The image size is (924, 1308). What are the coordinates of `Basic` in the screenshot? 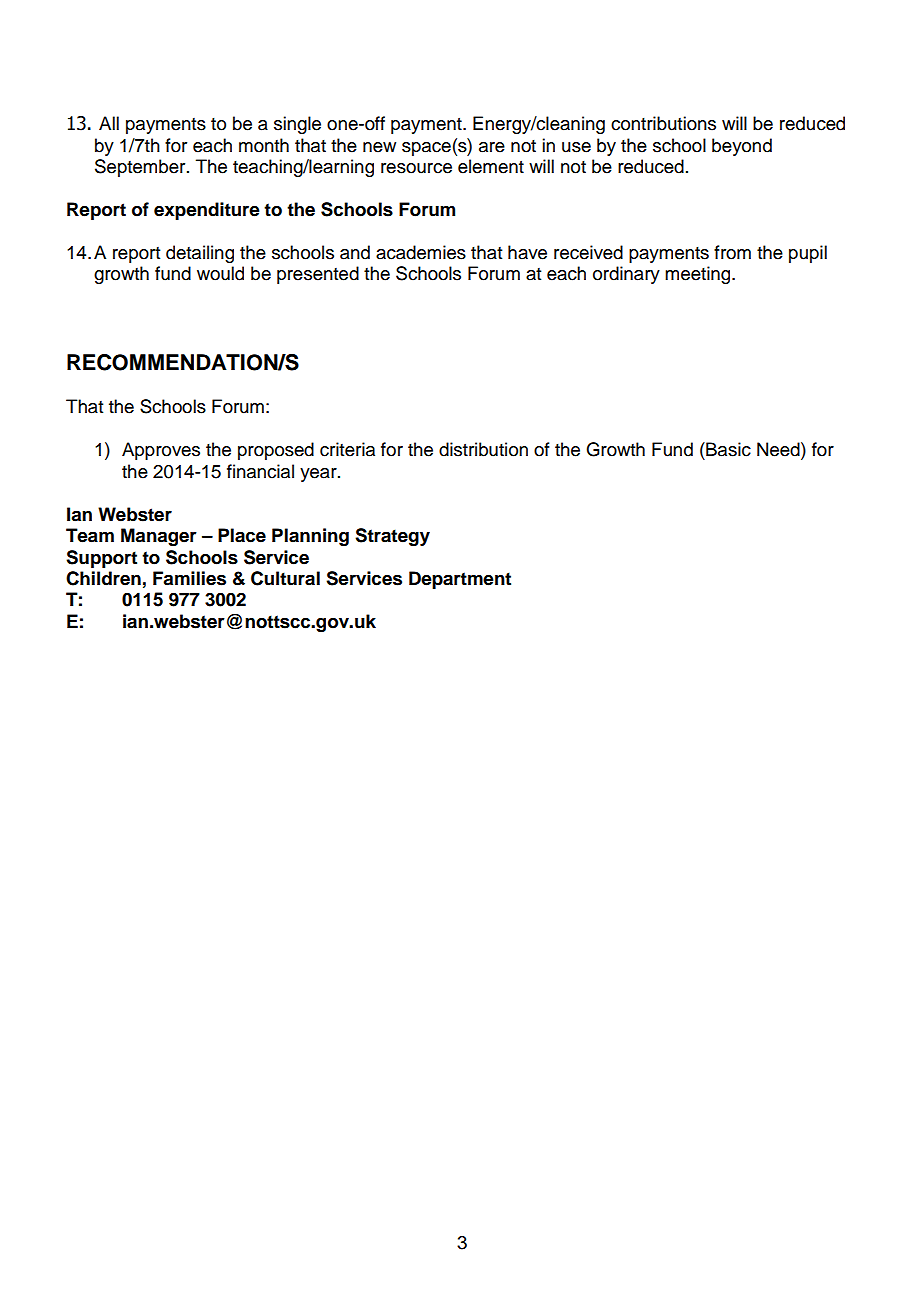 It's located at (727, 449).
